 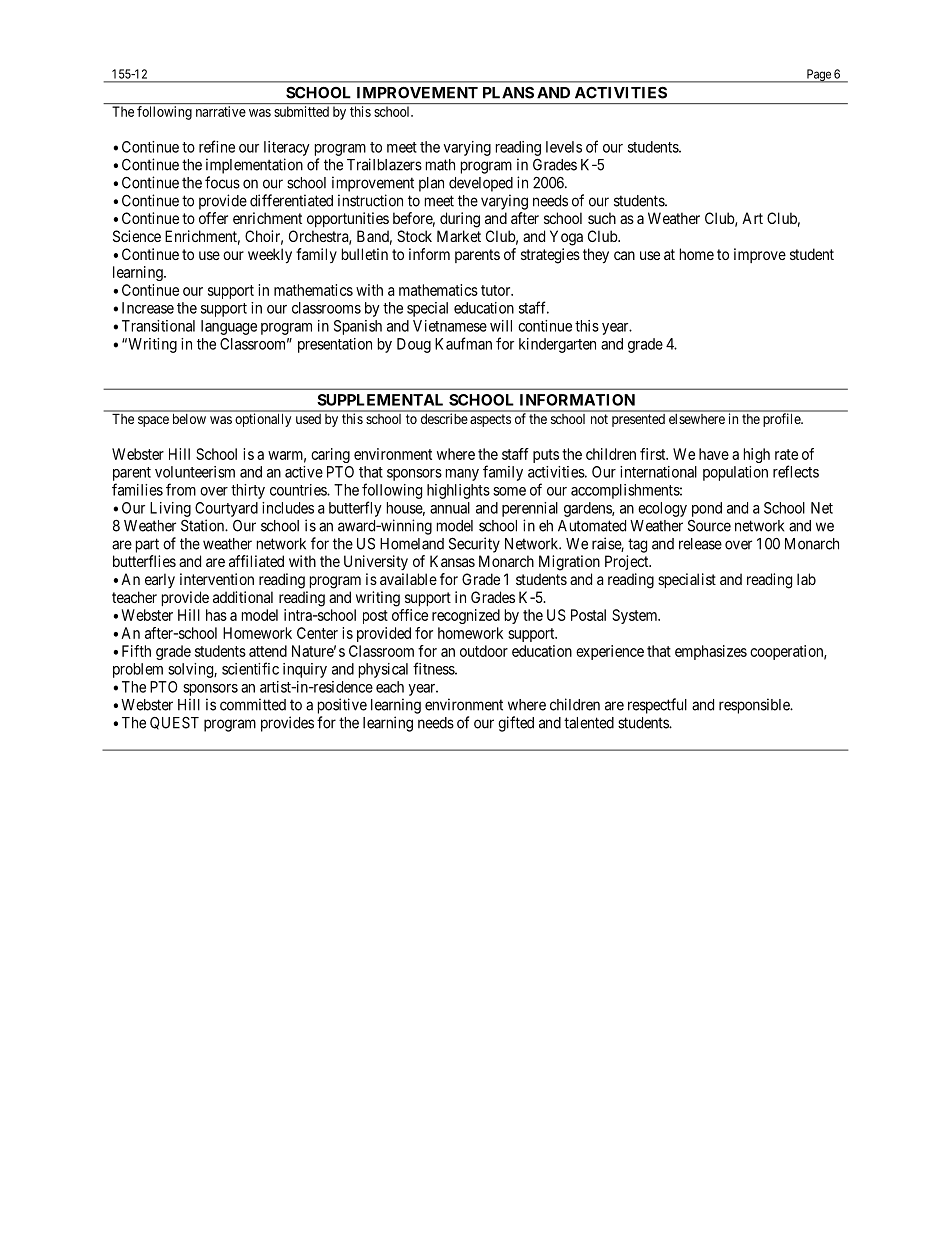 I want to click on levels, so click(x=564, y=147).
